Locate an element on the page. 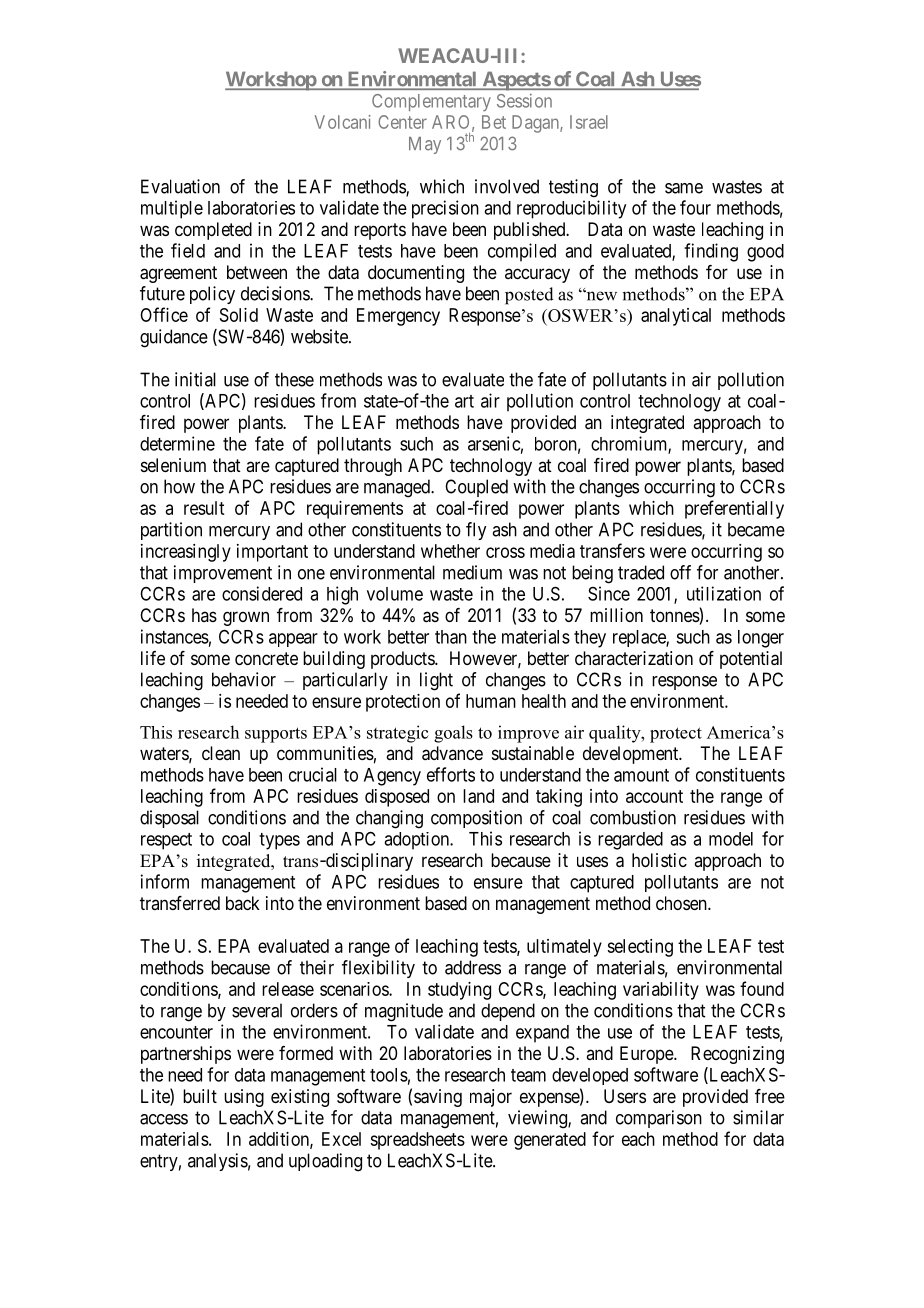  May is located at coordinates (425, 145).
